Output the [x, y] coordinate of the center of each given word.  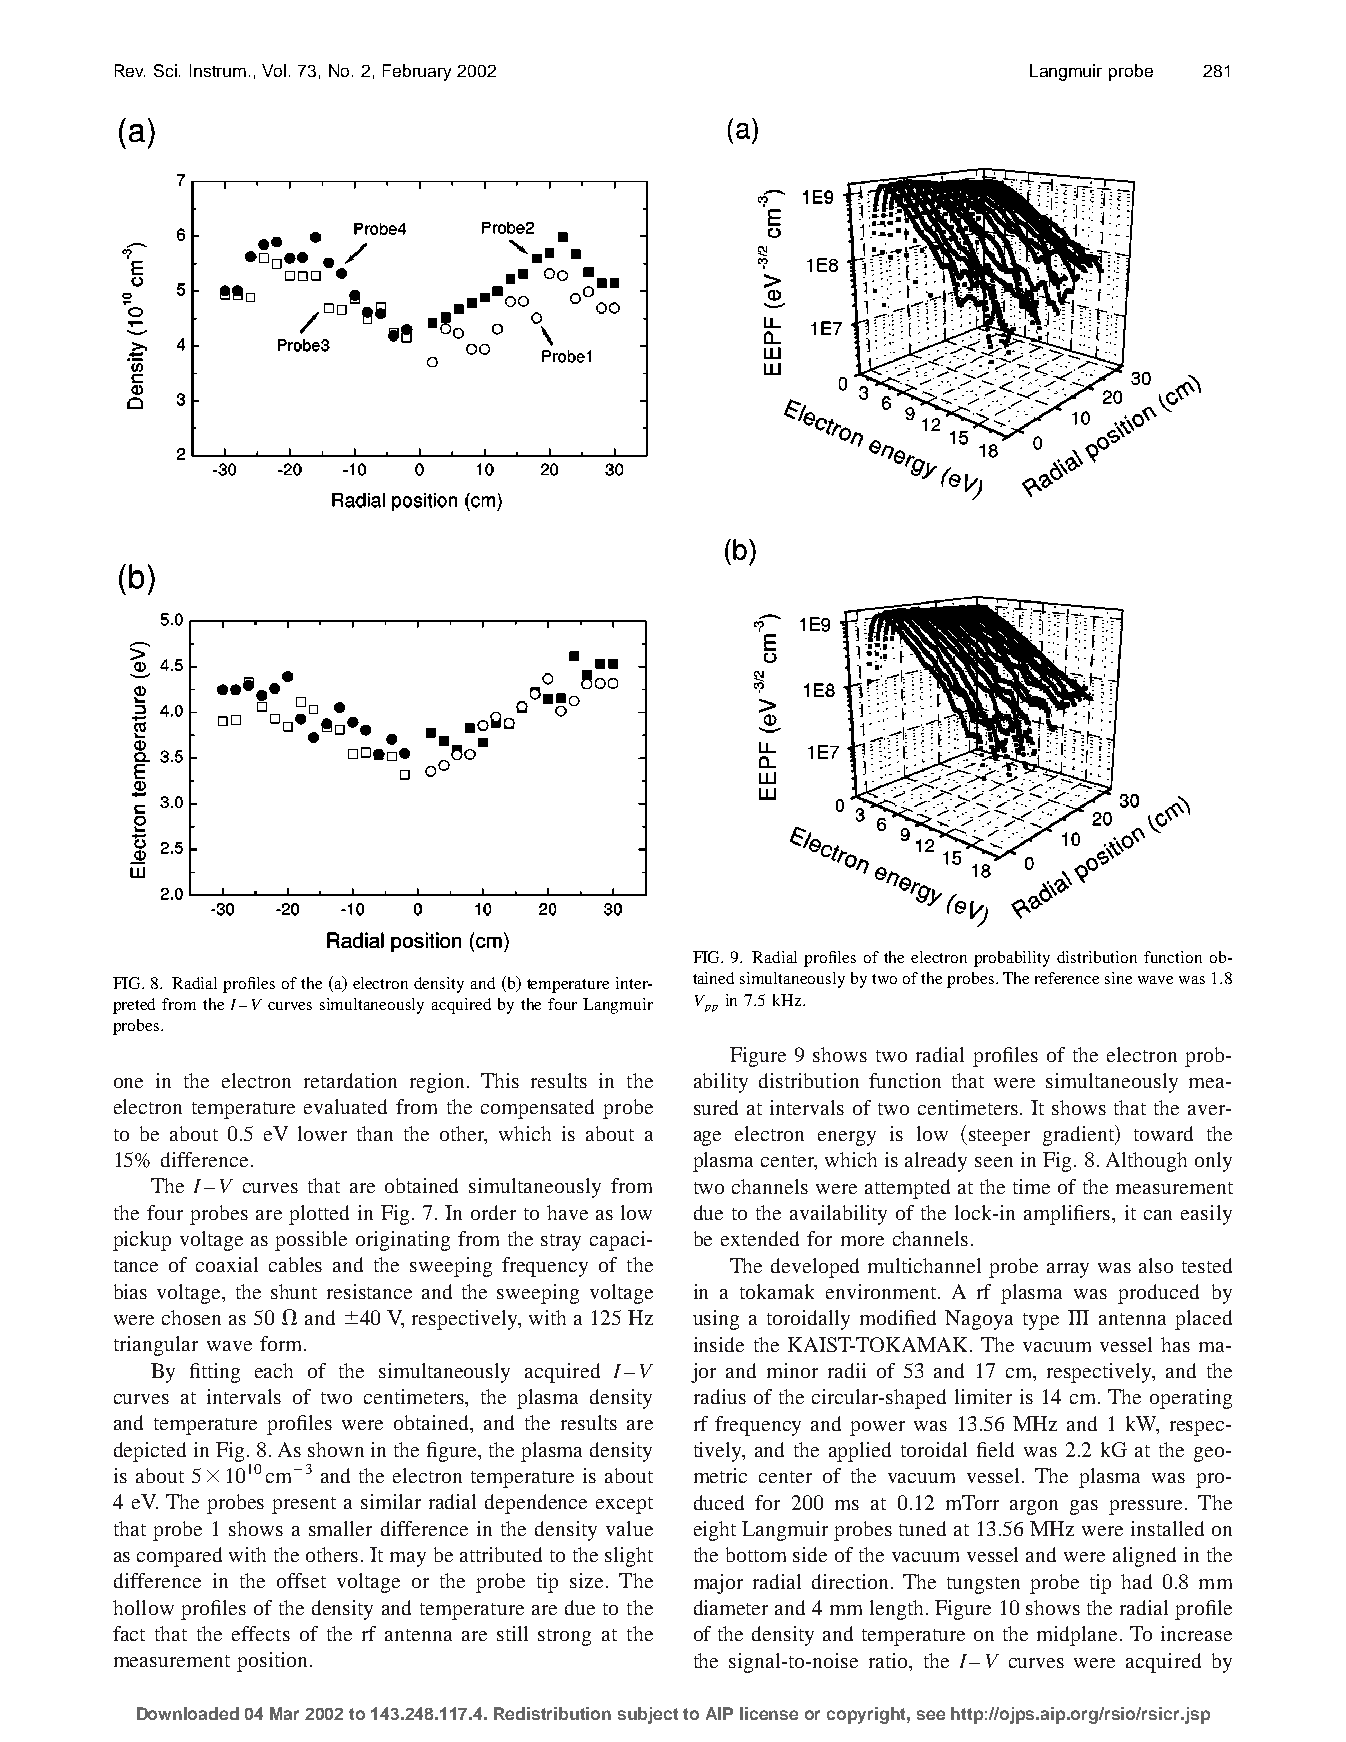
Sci [167, 70]
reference [1067, 978]
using [716, 1320]
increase [1196, 1633]
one [128, 1083]
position [274, 1662]
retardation [350, 1080]
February [417, 72]
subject [648, 1715]
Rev [130, 70]
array [1068, 1270]
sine [1118, 978]
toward [1163, 1133]
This [500, 1080]
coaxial [227, 1264]
